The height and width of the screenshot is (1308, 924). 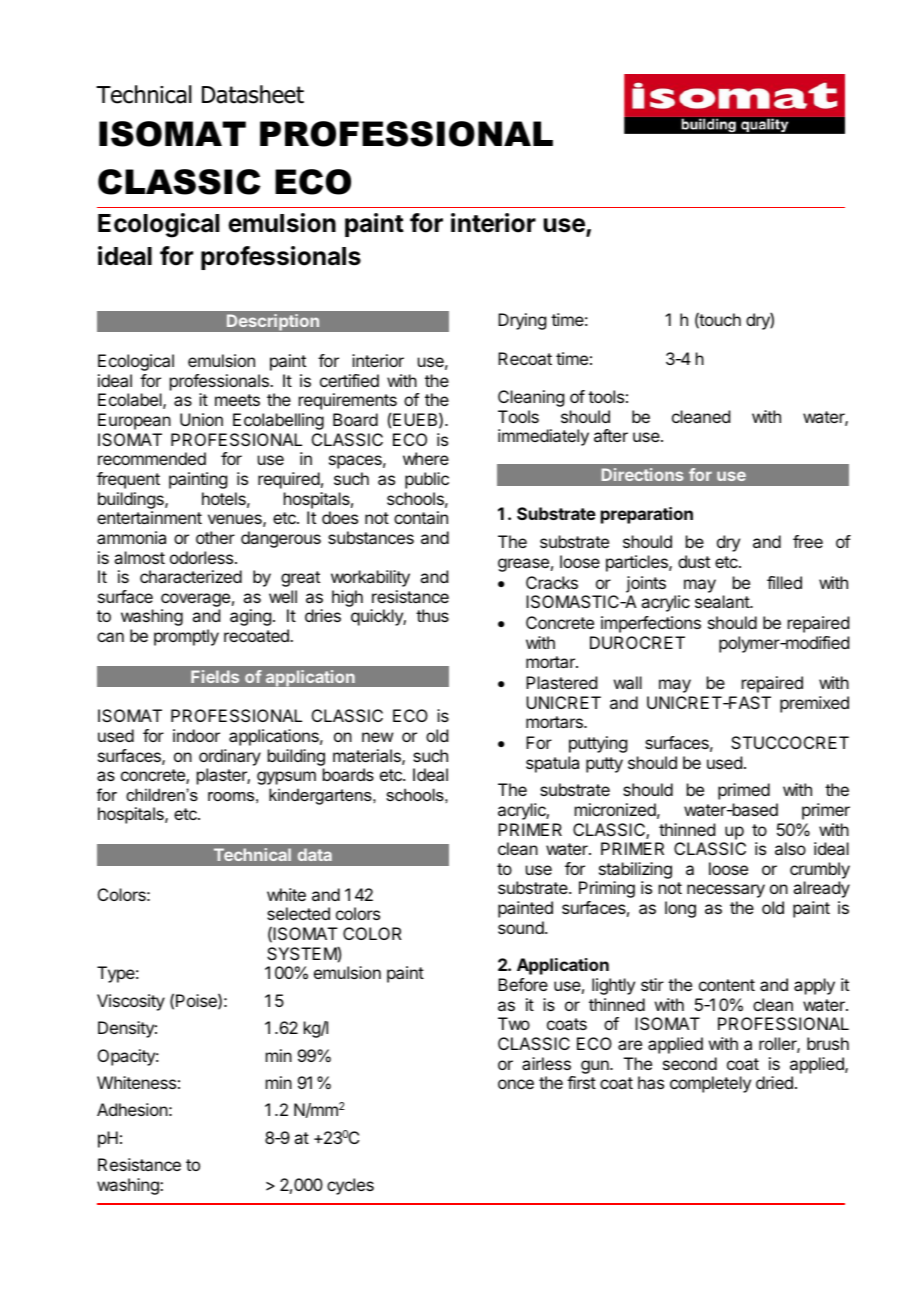 I want to click on Drying, so click(x=522, y=321).
